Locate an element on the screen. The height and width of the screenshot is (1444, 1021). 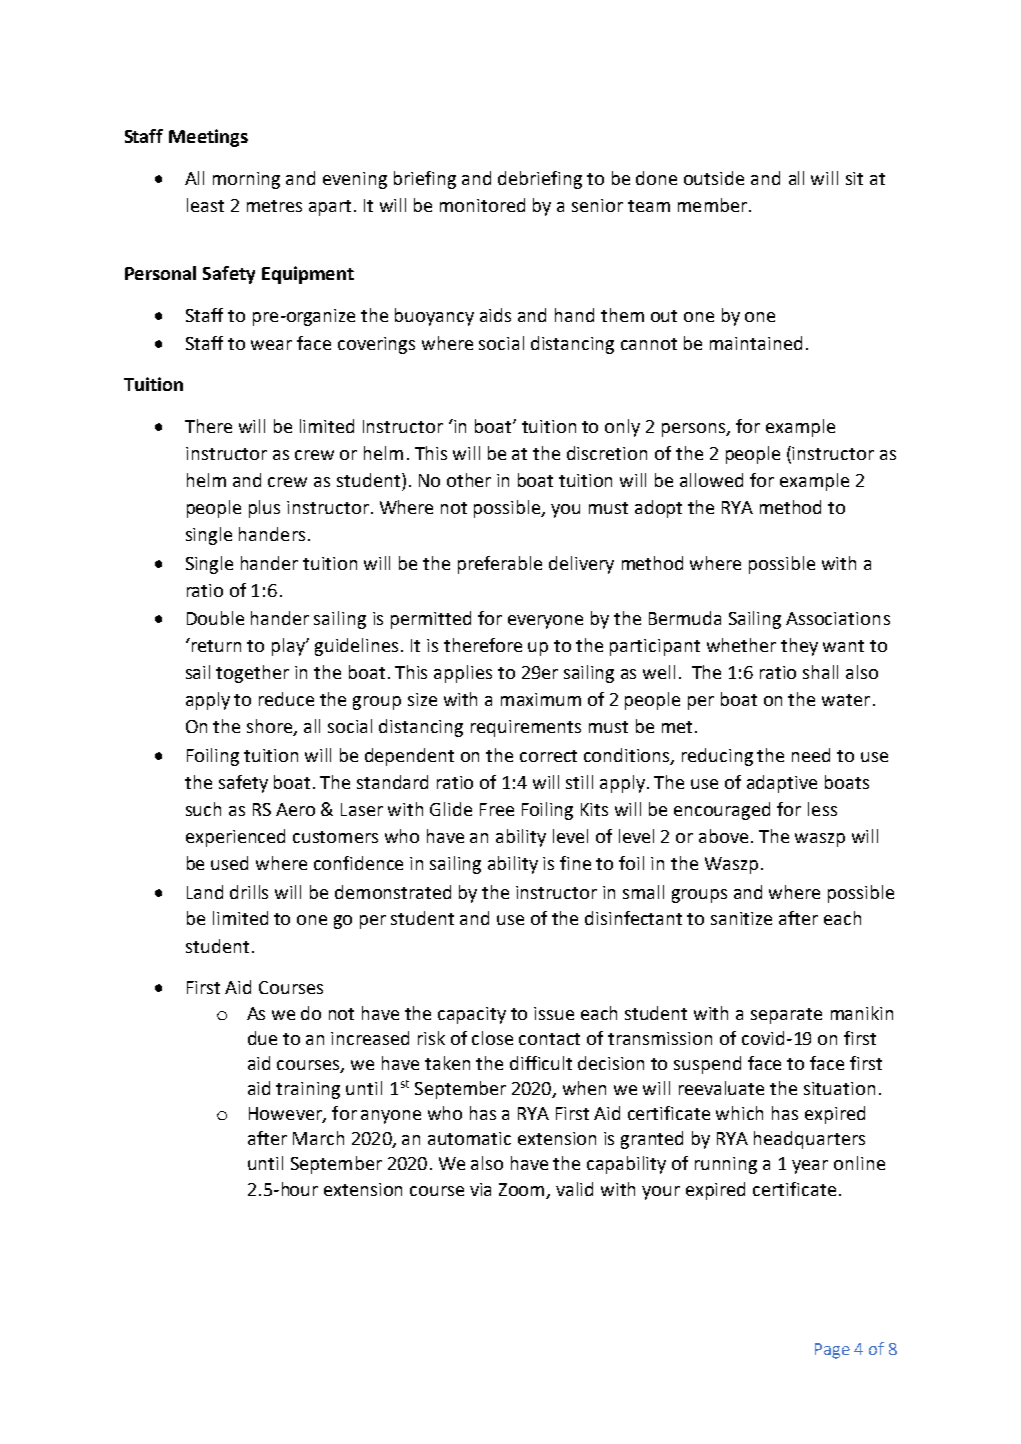
Page is located at coordinates (832, 1351).
